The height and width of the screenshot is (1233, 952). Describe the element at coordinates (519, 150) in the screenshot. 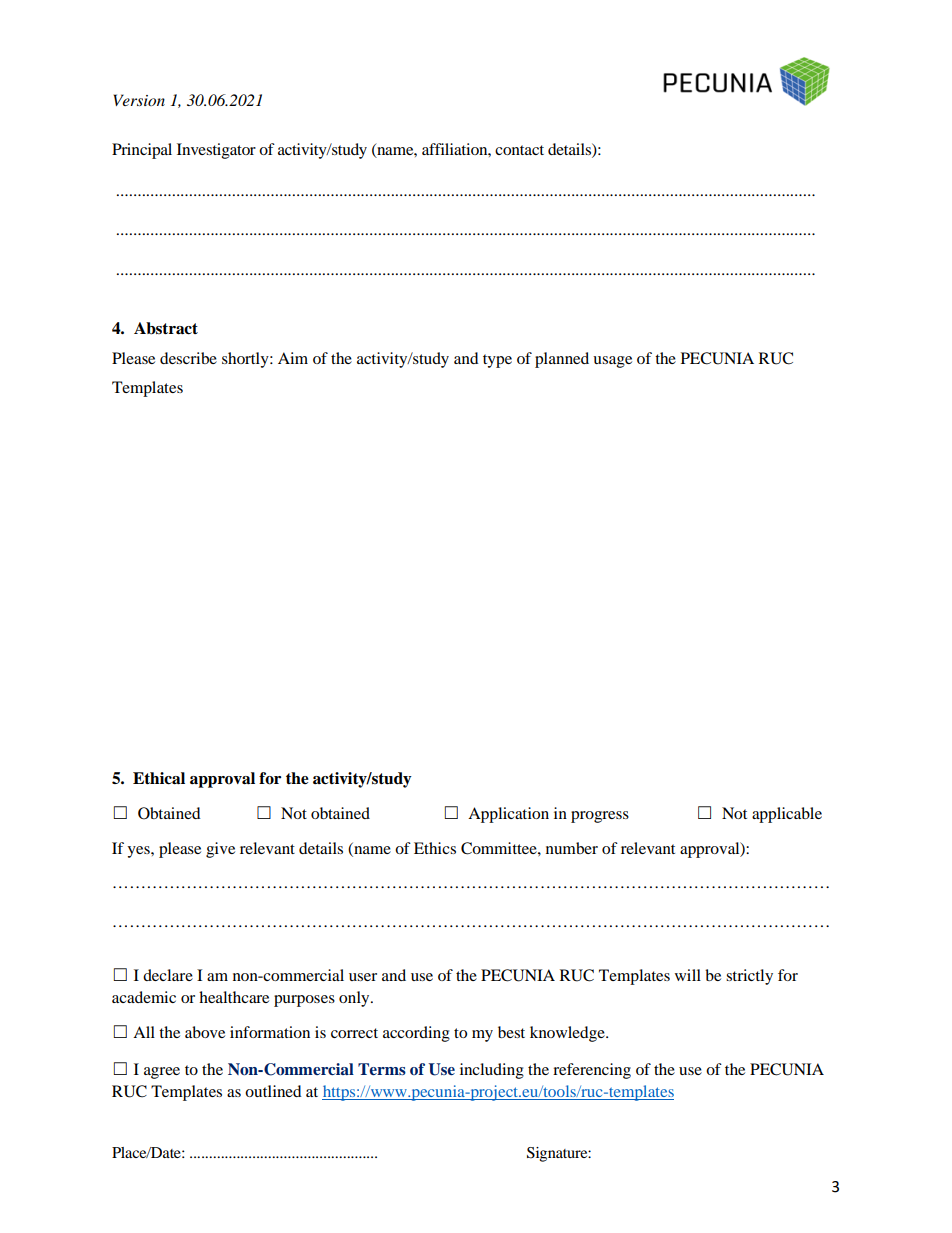

I see `contact` at that location.
